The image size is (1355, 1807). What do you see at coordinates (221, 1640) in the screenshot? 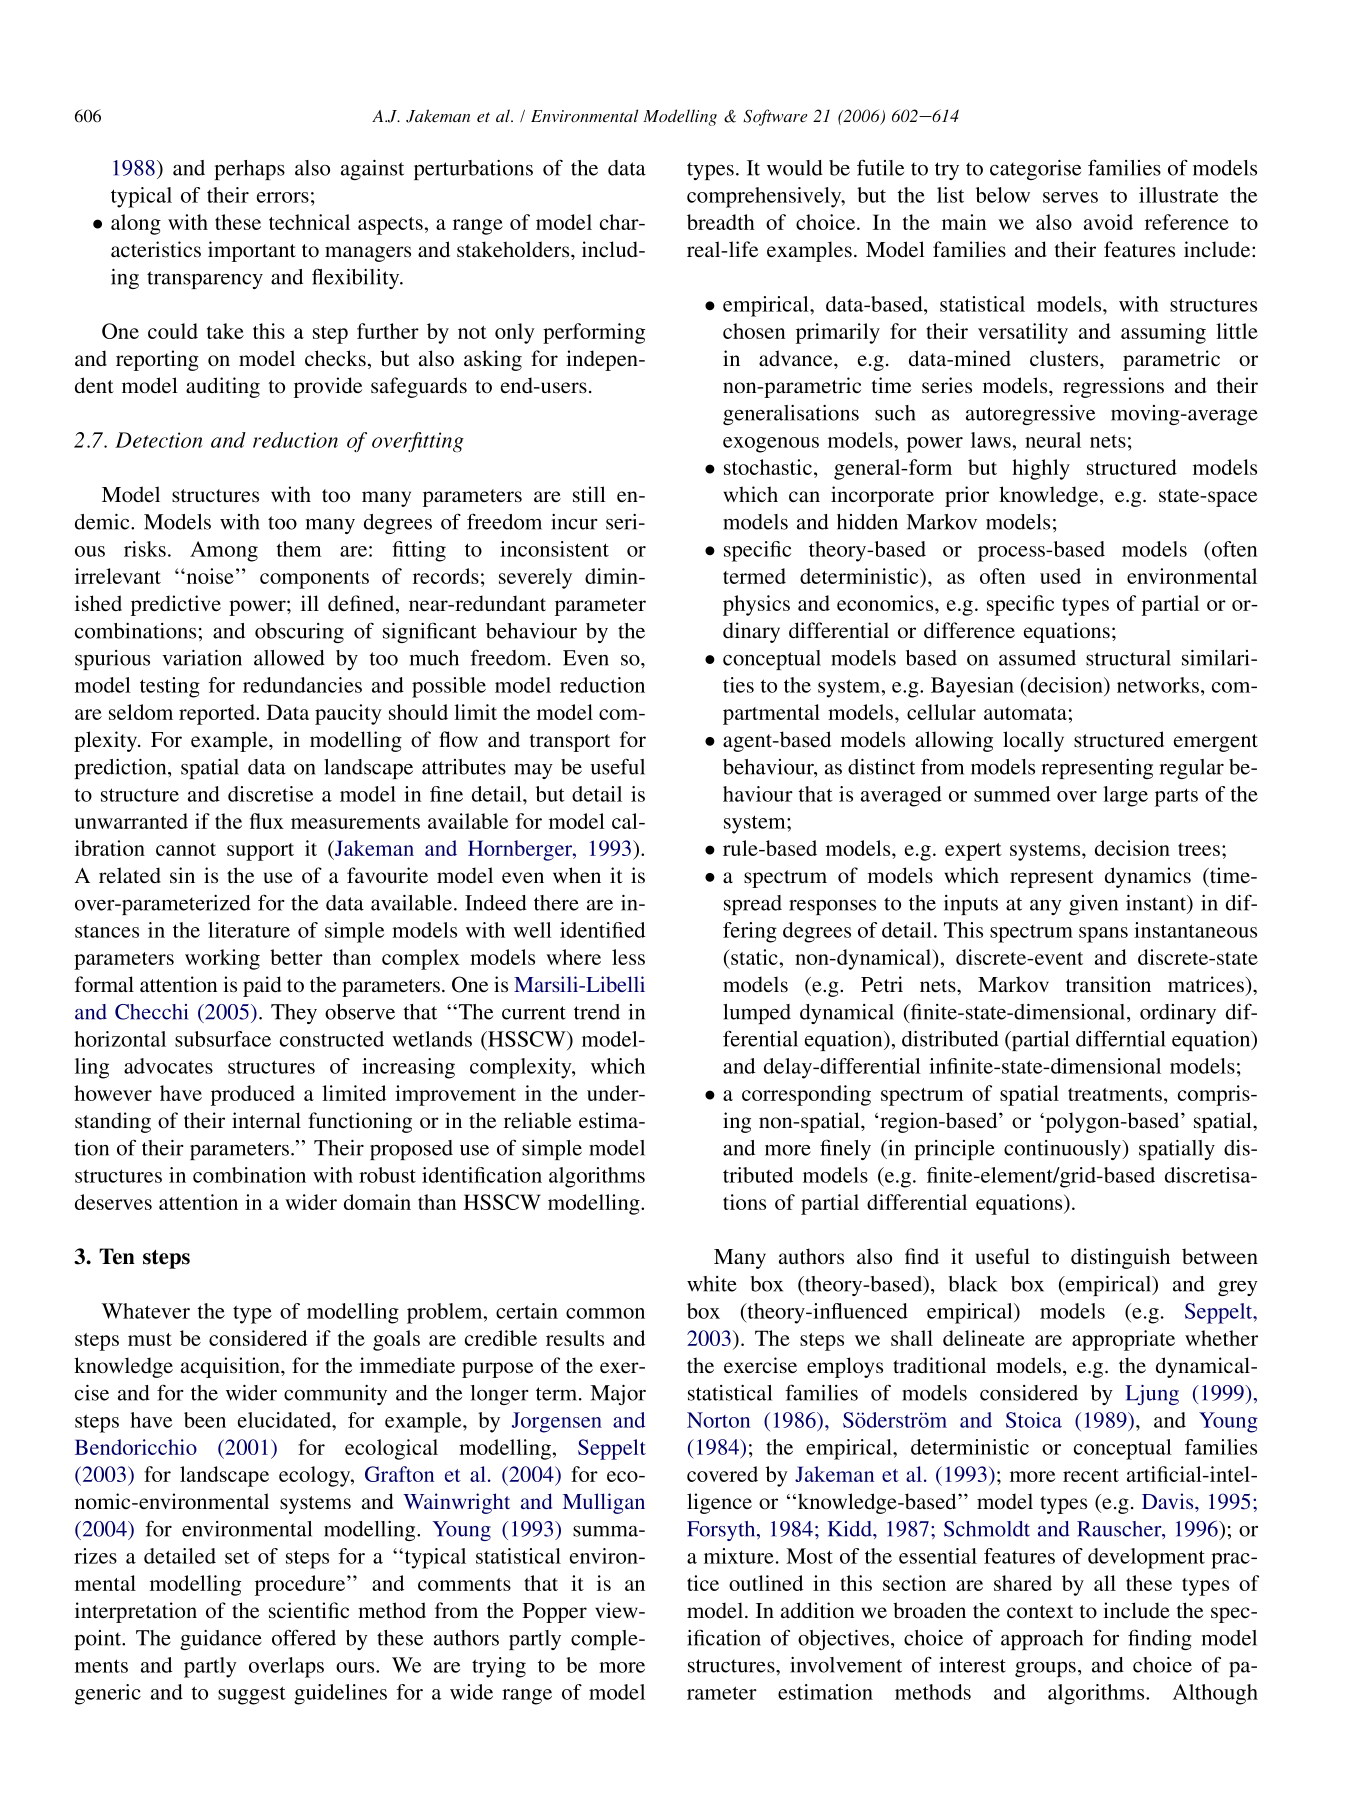
I see `guidance` at bounding box center [221, 1640].
